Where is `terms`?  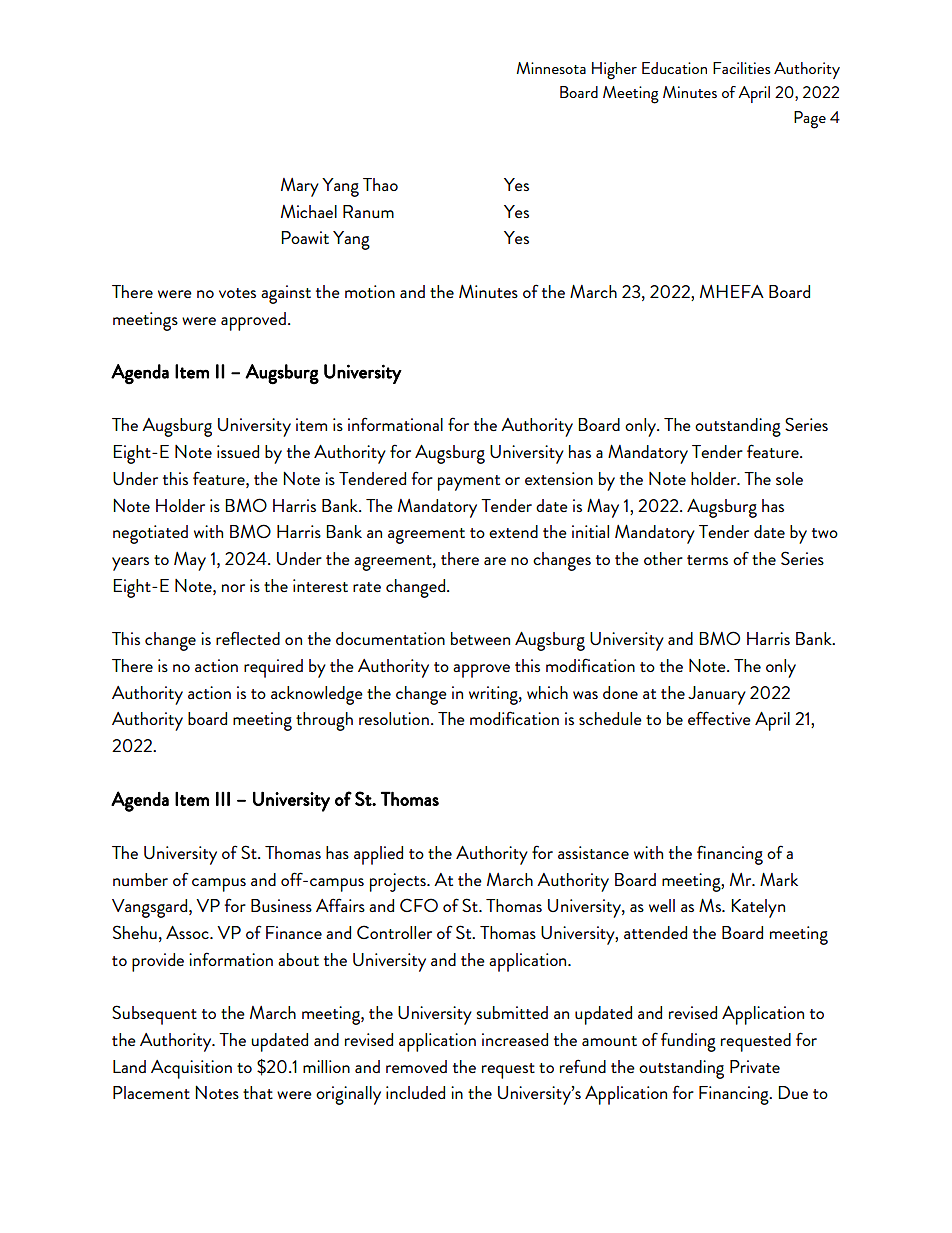
terms is located at coordinates (707, 560).
